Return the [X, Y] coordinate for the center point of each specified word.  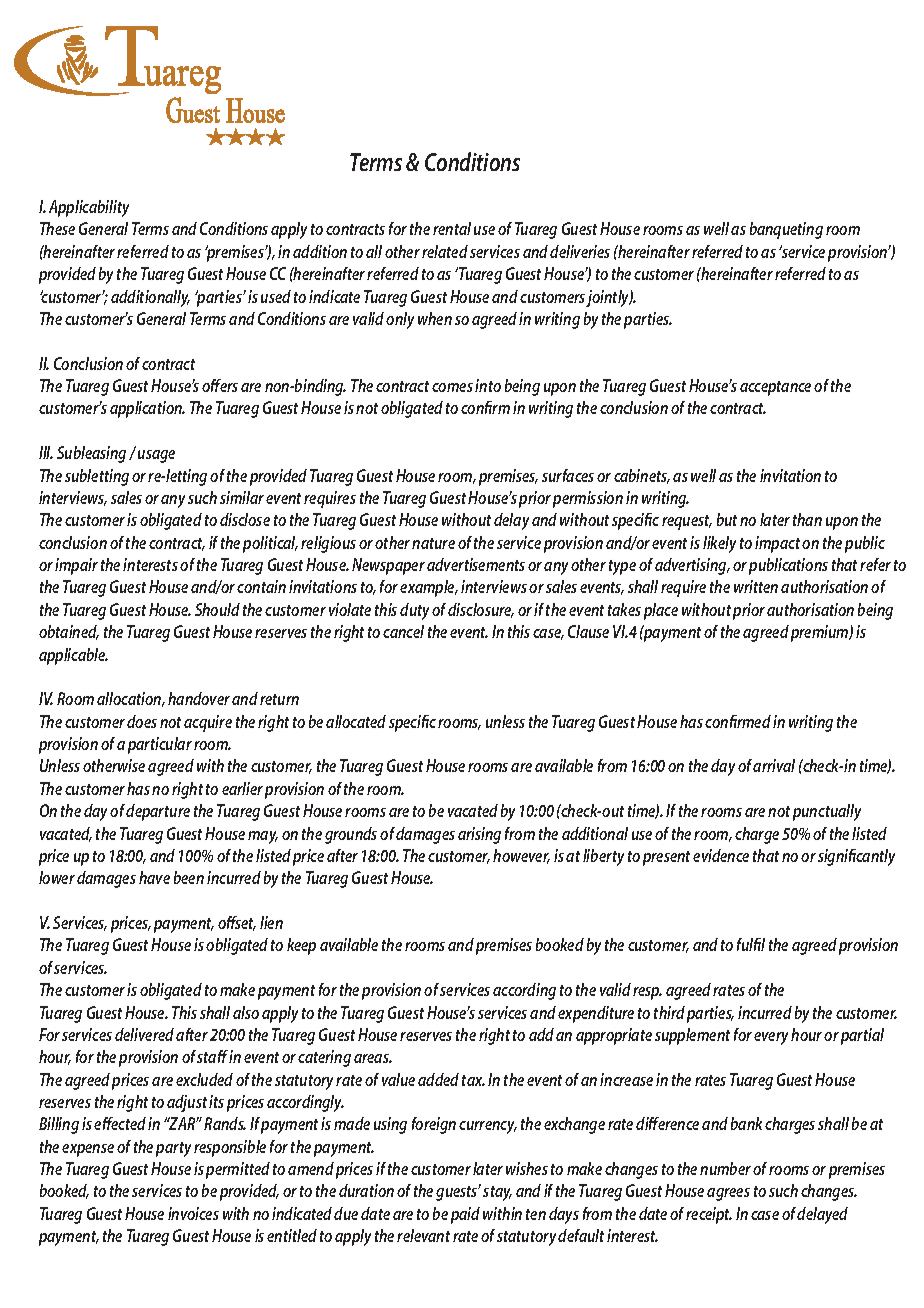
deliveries [580, 251]
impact [777, 544]
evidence [721, 855]
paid [465, 1215]
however [521, 856]
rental [452, 228]
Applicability [89, 208]
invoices [193, 1213]
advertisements [476, 564]
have [154, 877]
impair [76, 566]
